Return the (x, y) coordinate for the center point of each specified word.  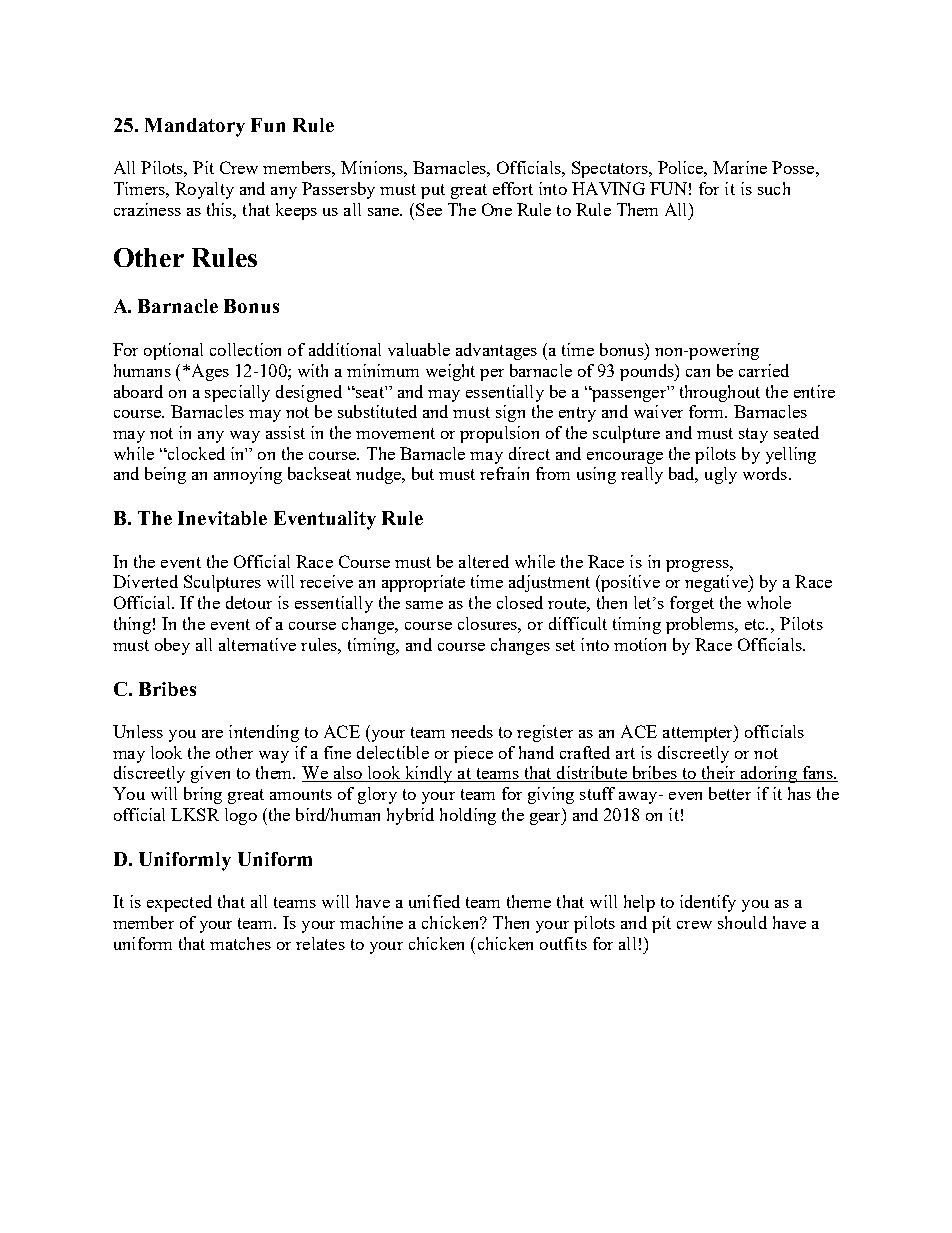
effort (513, 188)
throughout (720, 393)
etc (756, 624)
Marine (740, 167)
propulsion (499, 434)
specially (237, 393)
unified (434, 901)
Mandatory (195, 127)
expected (179, 903)
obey (172, 646)
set (565, 645)
